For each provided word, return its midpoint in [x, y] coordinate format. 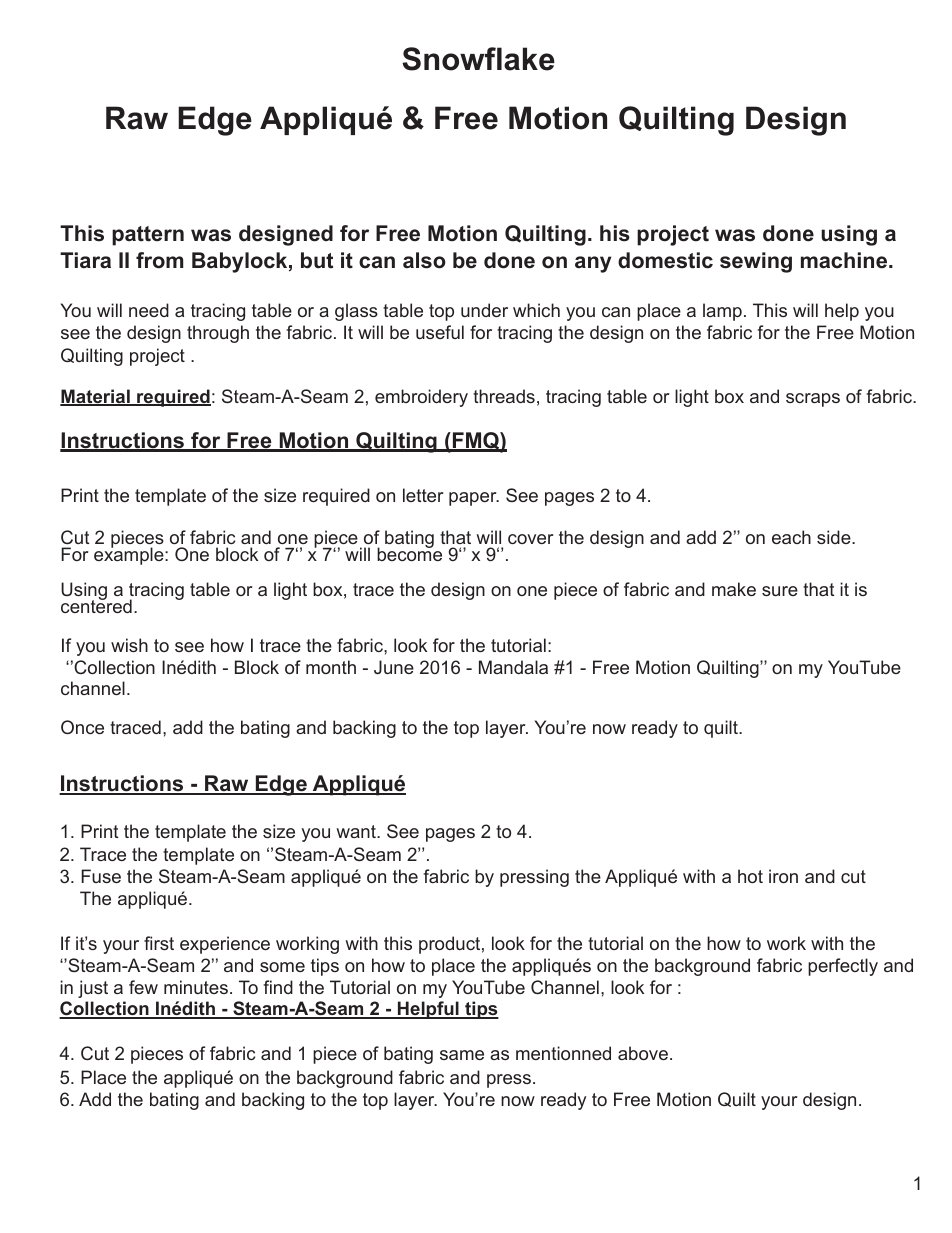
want [357, 831]
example [130, 555]
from [159, 260]
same [462, 1055]
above [643, 1053]
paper [474, 499]
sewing [756, 262]
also [424, 260]
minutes [196, 987]
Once [82, 727]
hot [750, 876]
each [791, 537]
